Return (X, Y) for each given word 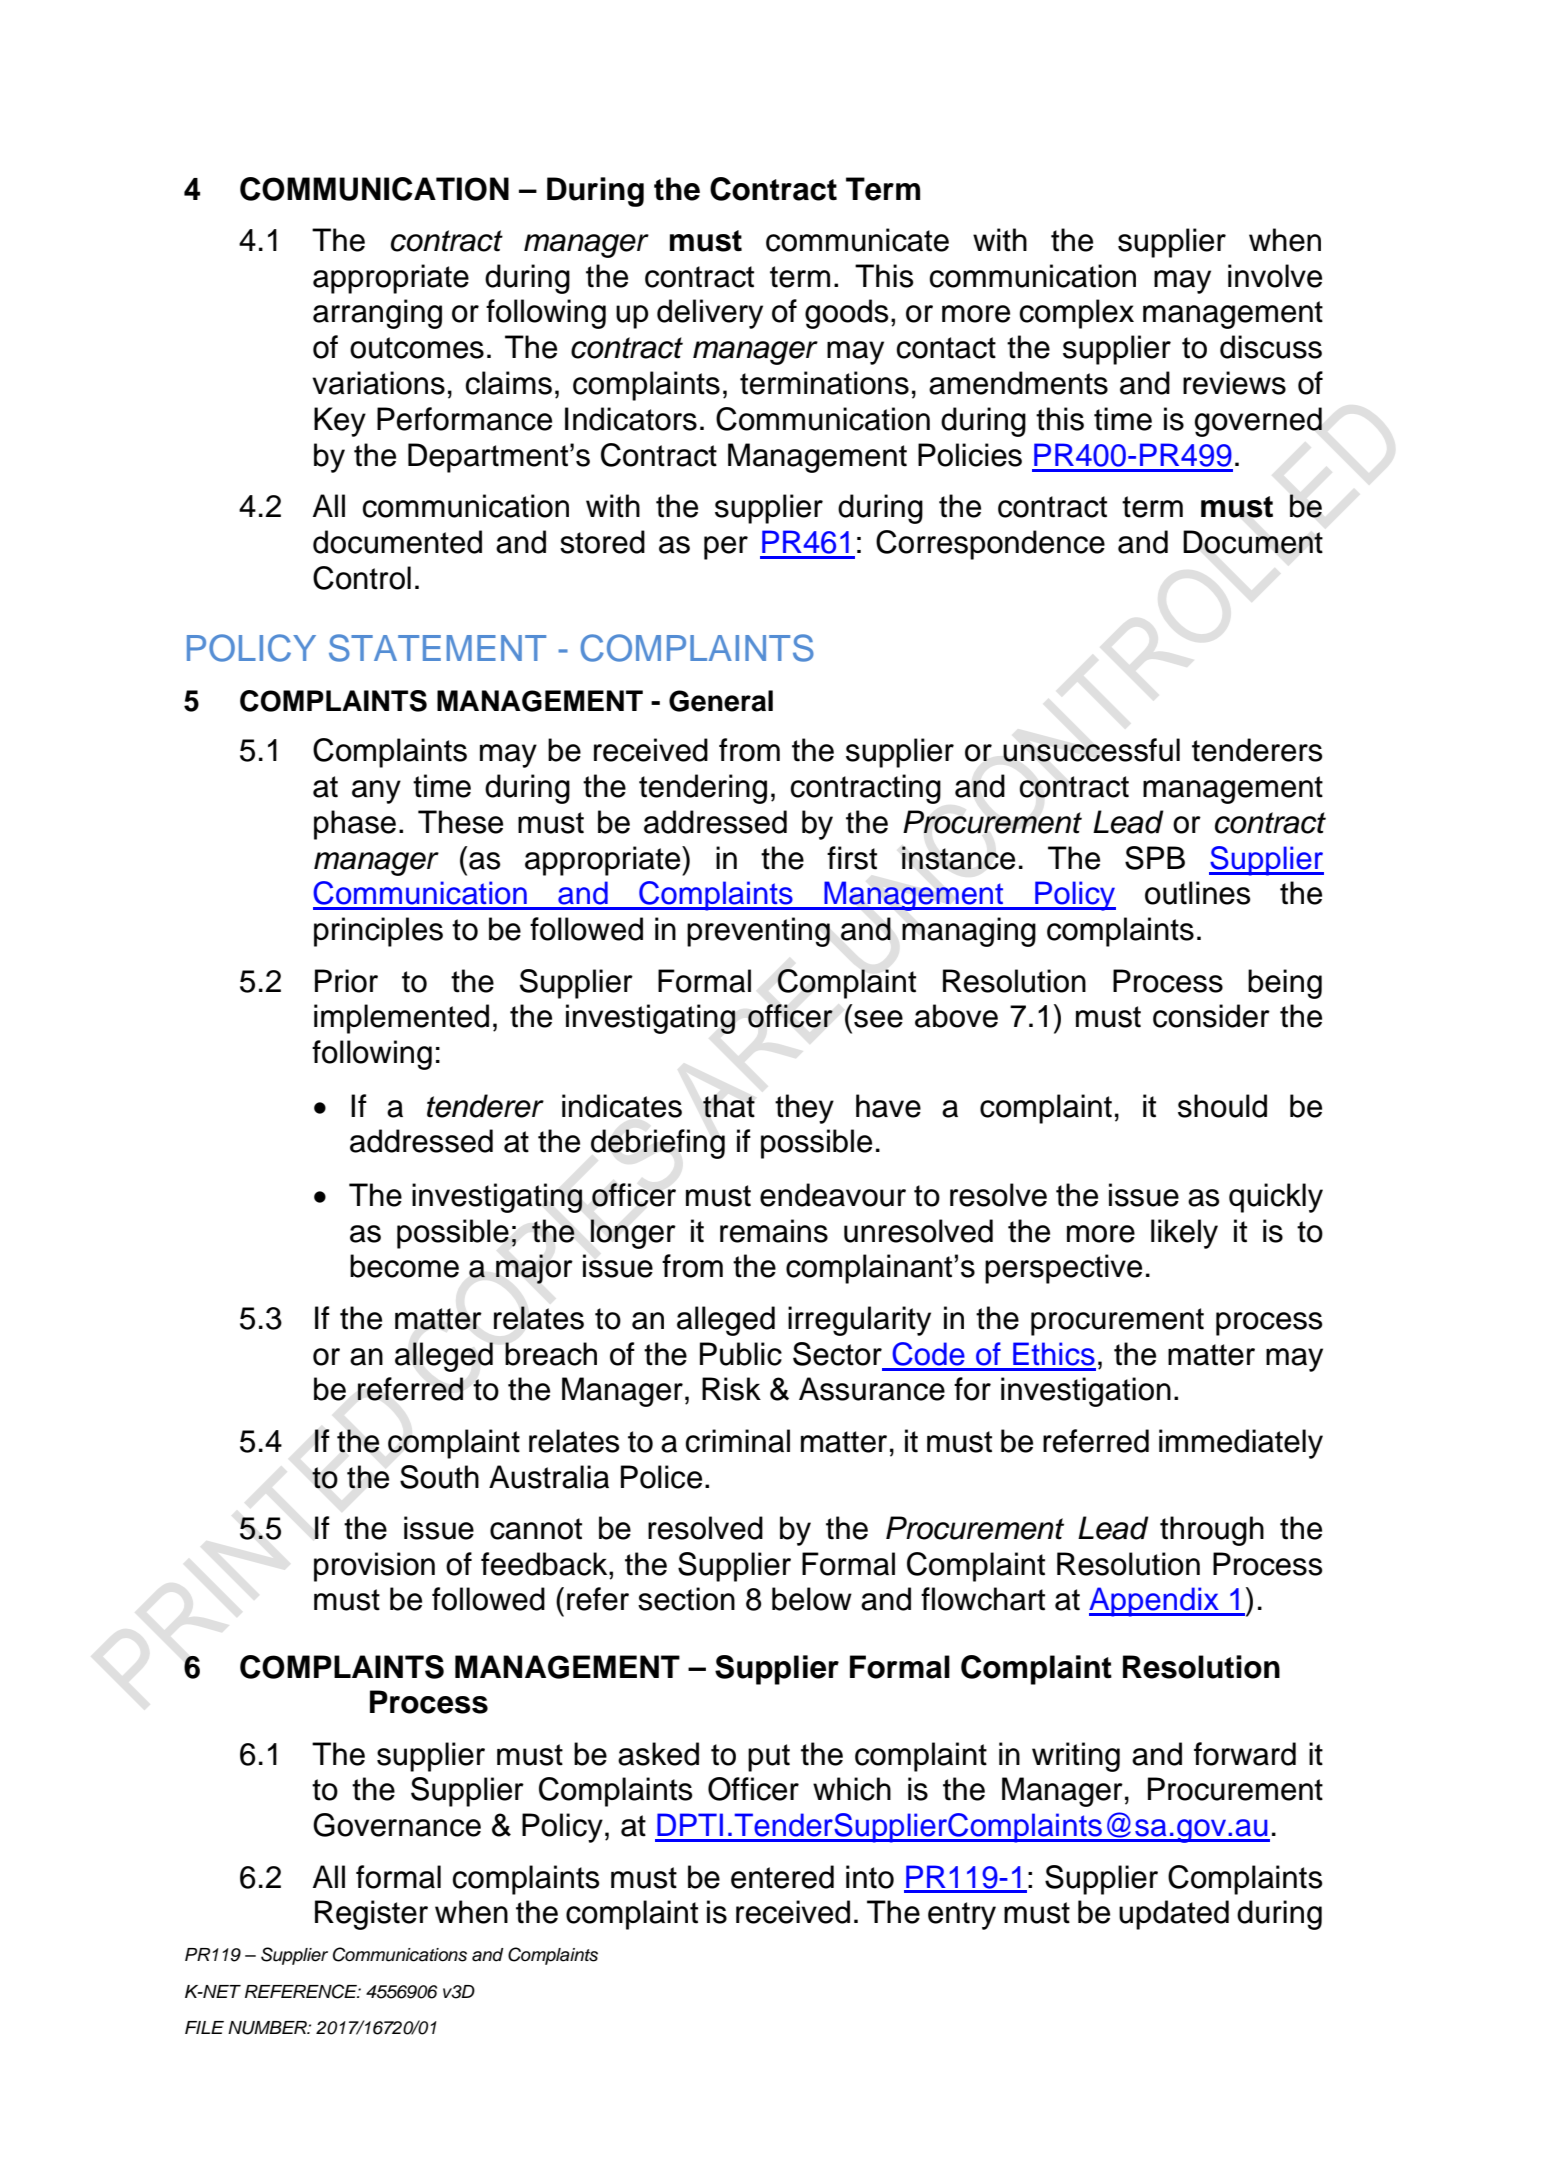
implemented (401, 1019)
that (729, 1106)
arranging (377, 314)
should (1222, 1106)
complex (1077, 314)
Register (371, 1915)
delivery (710, 314)
